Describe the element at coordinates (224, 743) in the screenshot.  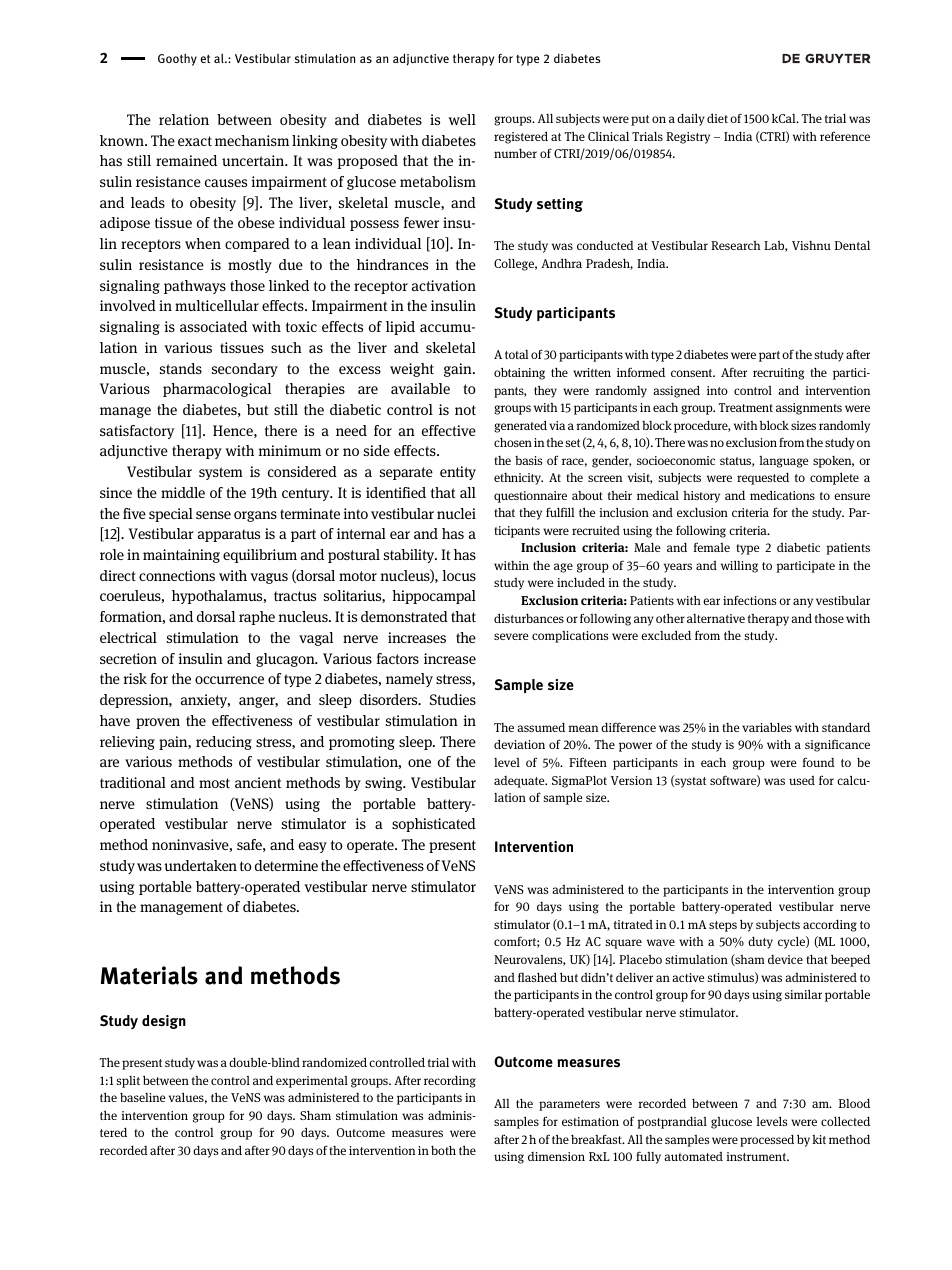
I see `reducing` at that location.
